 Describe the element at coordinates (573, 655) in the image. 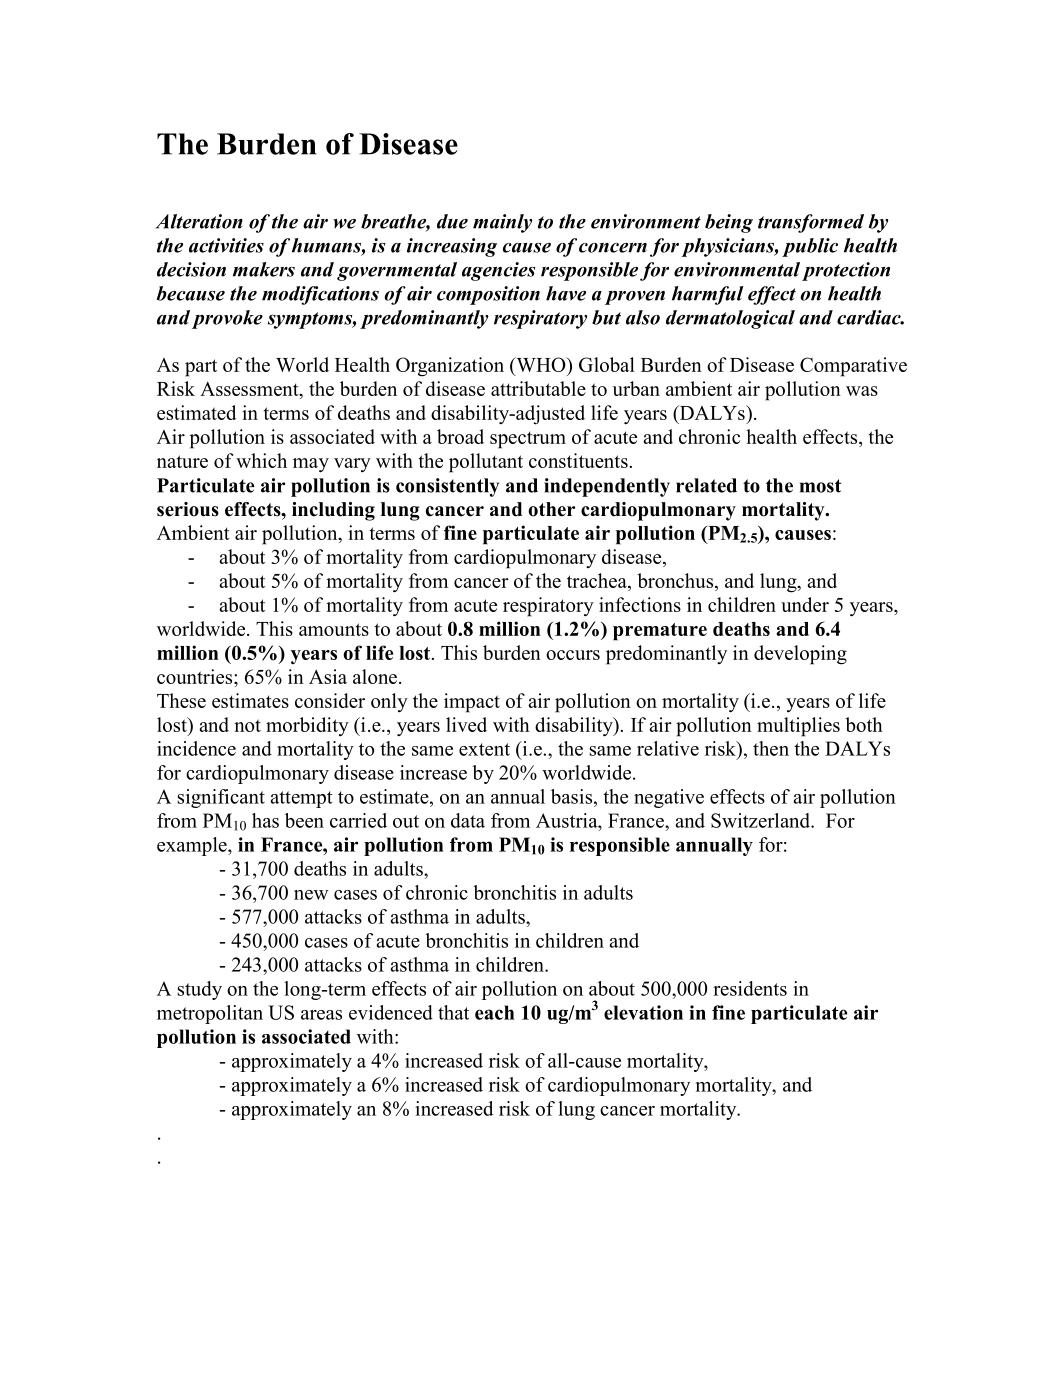

I see `occurs` at that location.
